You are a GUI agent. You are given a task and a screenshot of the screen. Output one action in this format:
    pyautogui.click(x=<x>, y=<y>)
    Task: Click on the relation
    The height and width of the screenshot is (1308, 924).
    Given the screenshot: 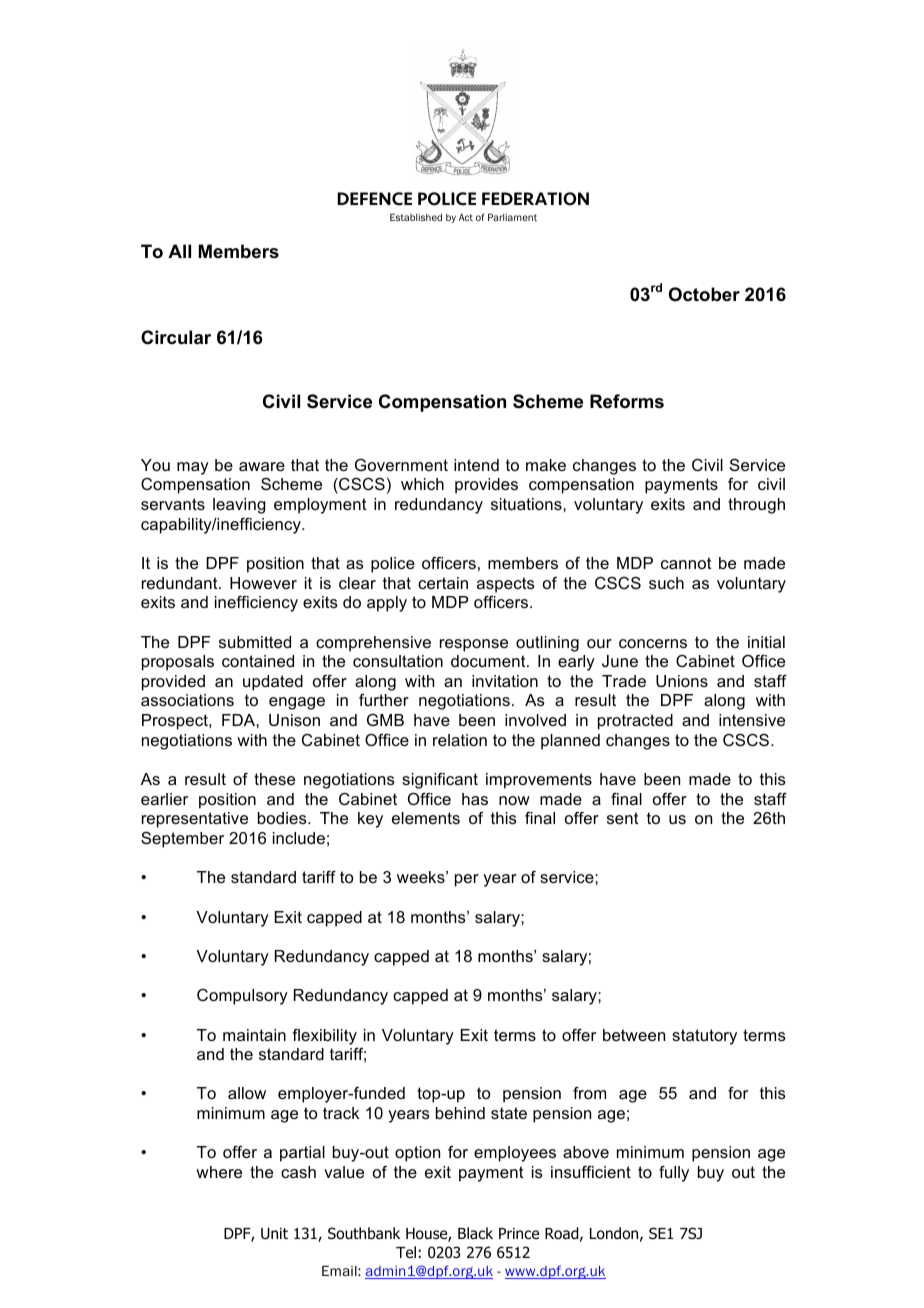 What is the action you would take?
    pyautogui.click(x=460, y=740)
